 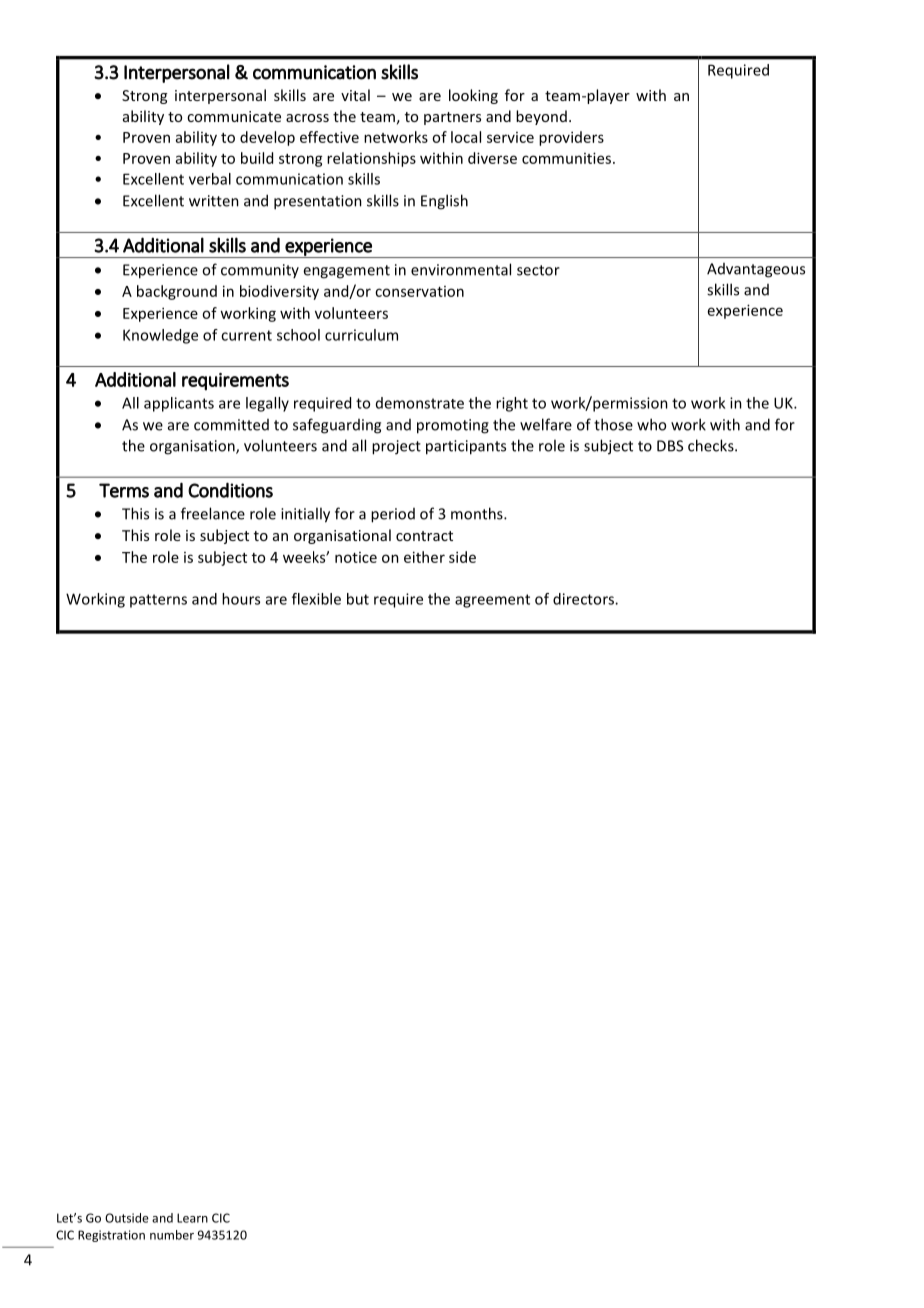 What do you see at coordinates (452, 118) in the document?
I see `partners` at bounding box center [452, 118].
